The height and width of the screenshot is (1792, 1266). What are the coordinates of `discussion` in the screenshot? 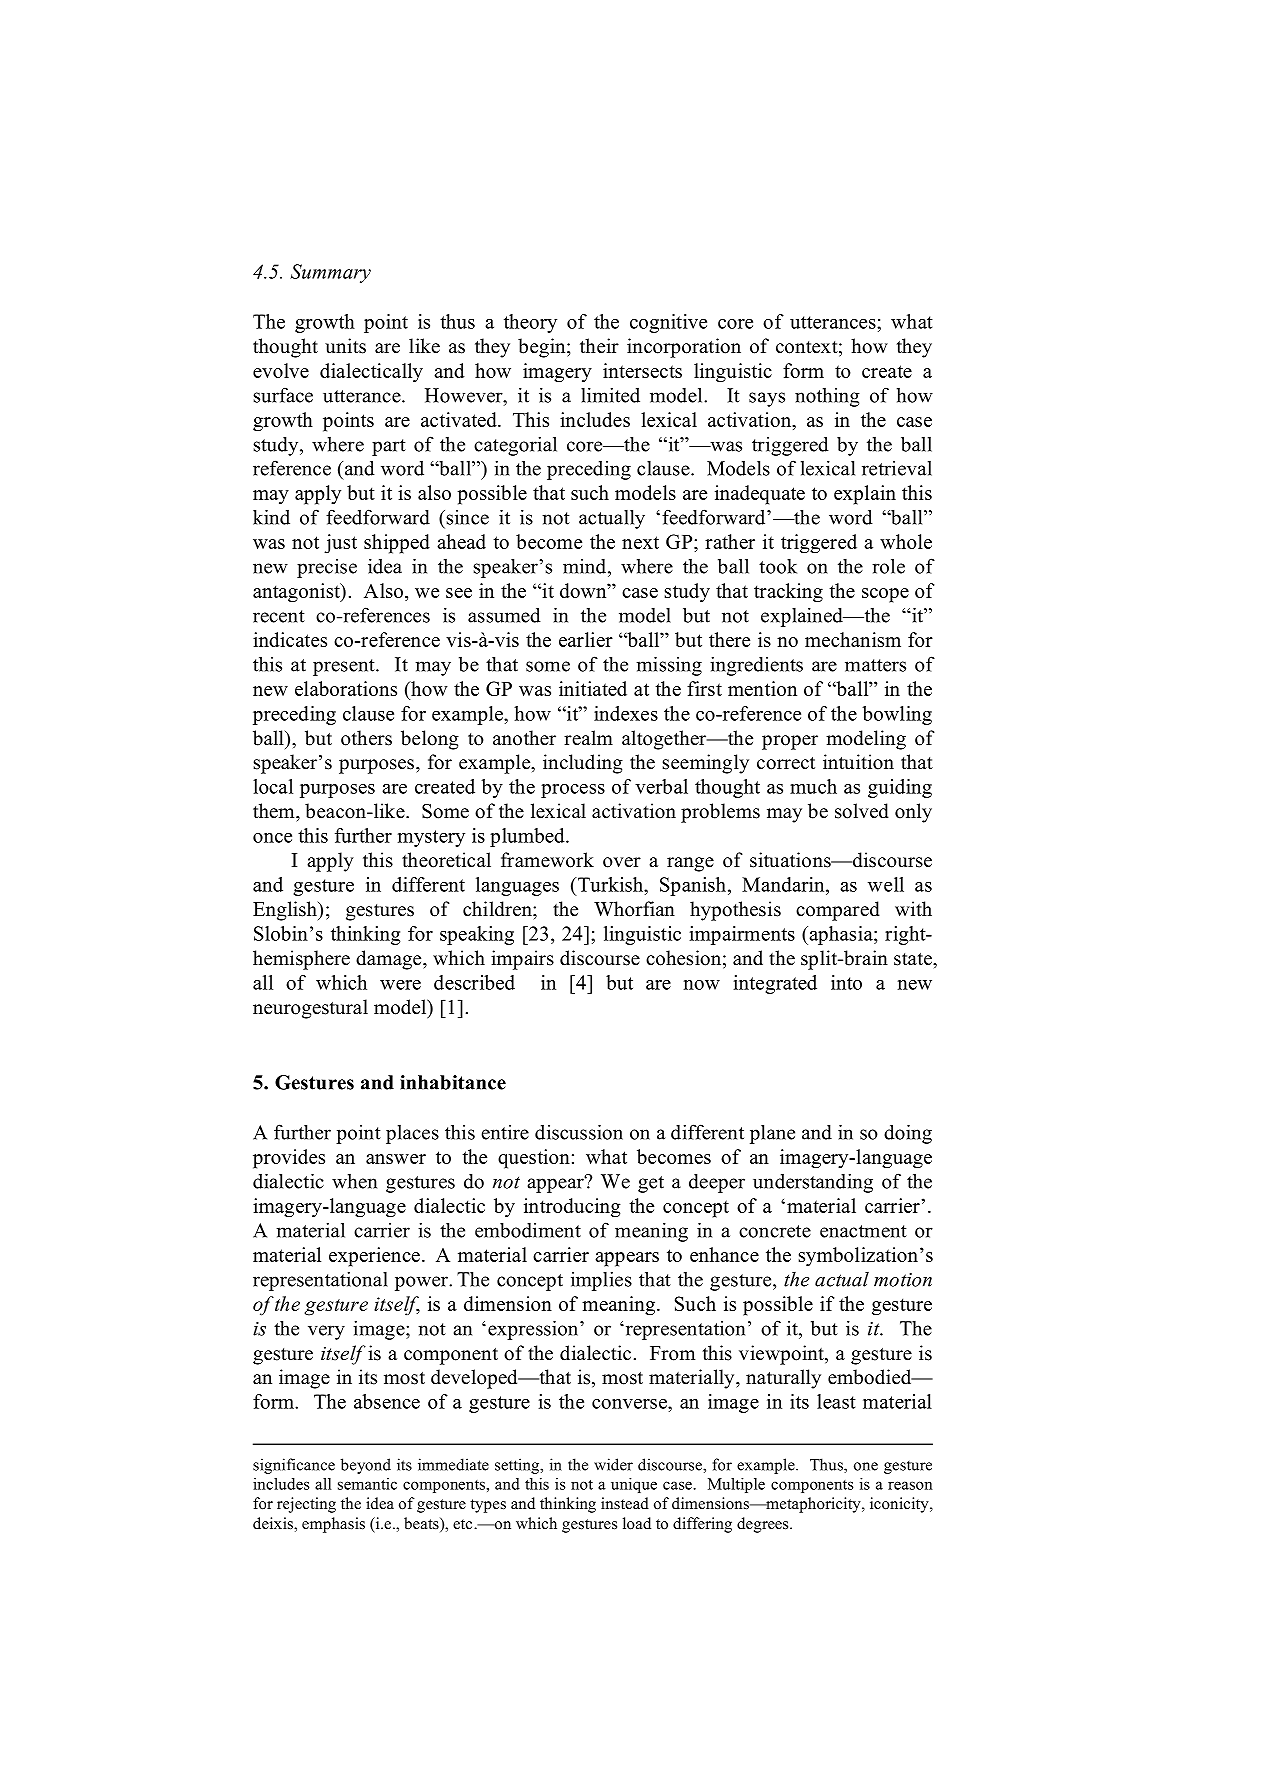 It's located at (579, 1132).
